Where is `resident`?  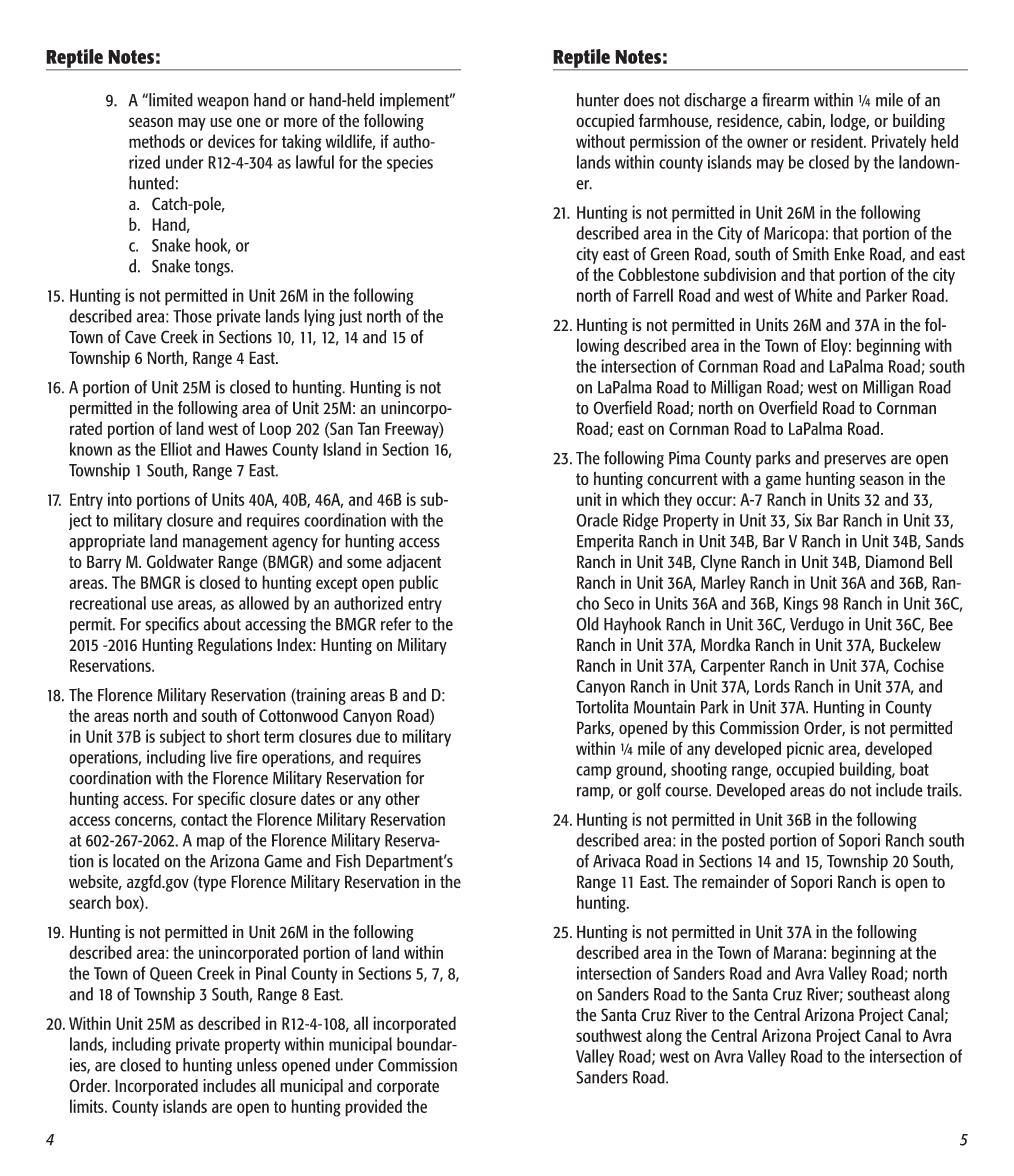 resident is located at coordinates (838, 141).
